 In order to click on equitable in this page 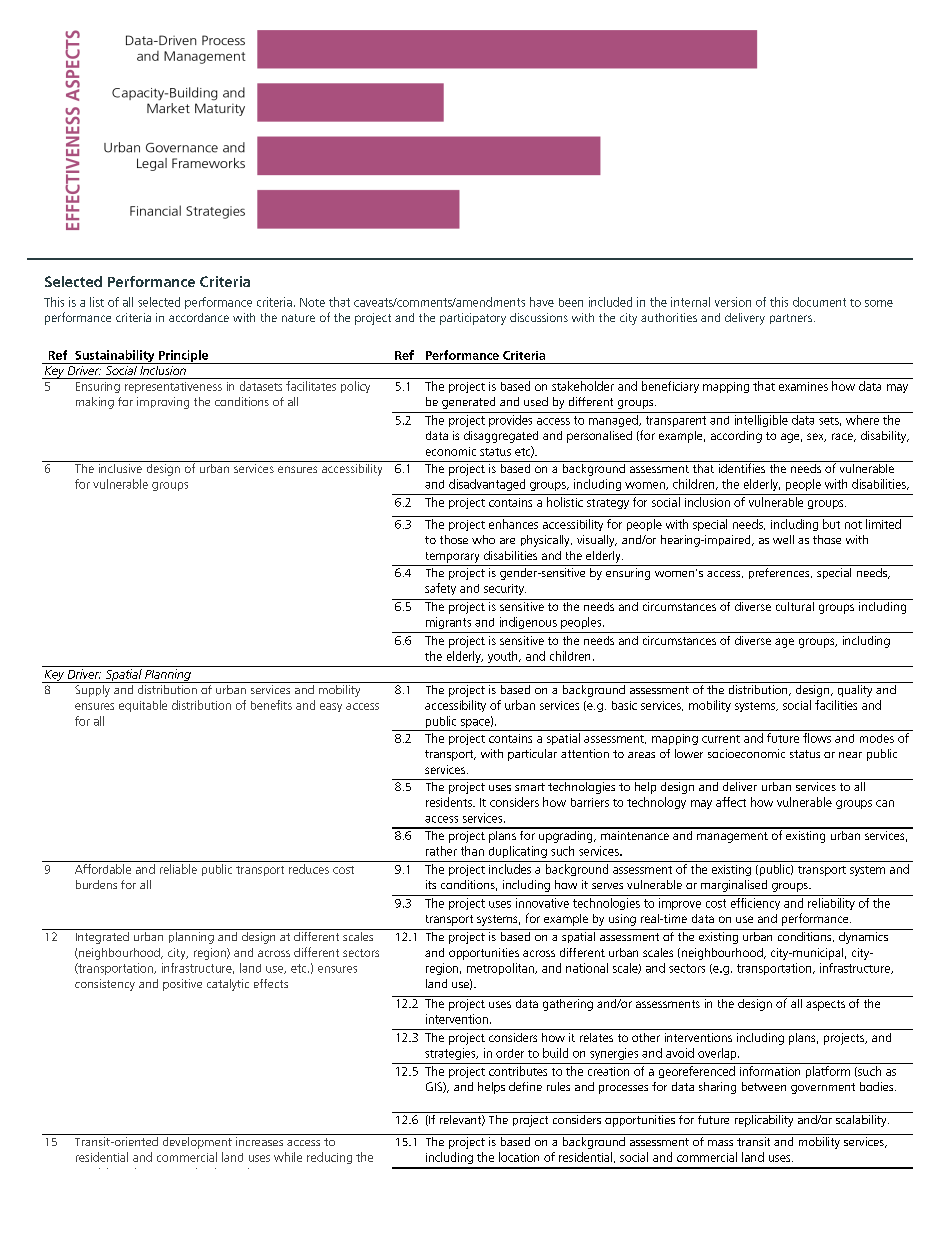, I will do `click(143, 706)`.
